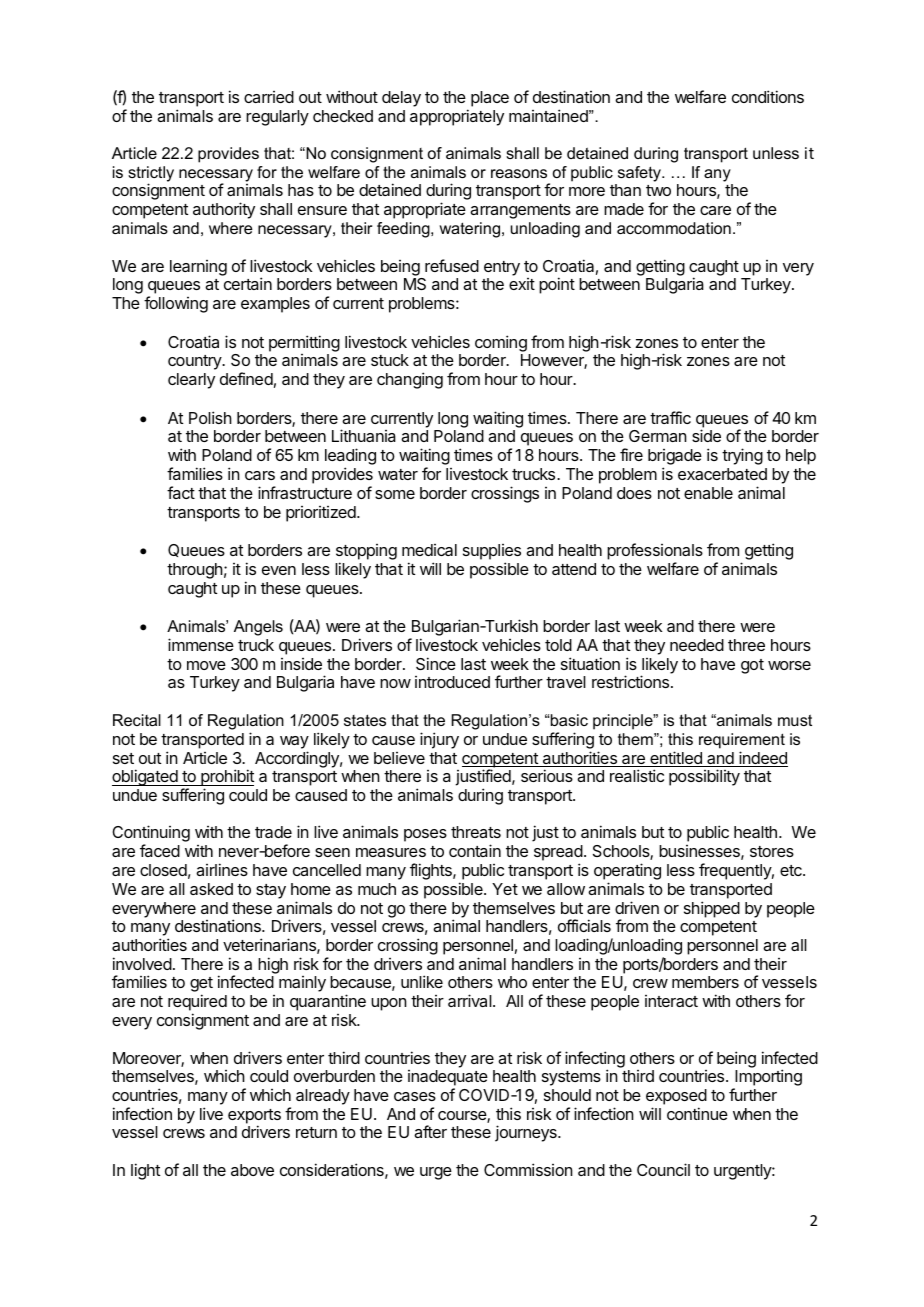 Image resolution: width=924 pixels, height=1307 pixels. Describe the element at coordinates (722, 474) in the image. I see `exacerbated` at that location.
